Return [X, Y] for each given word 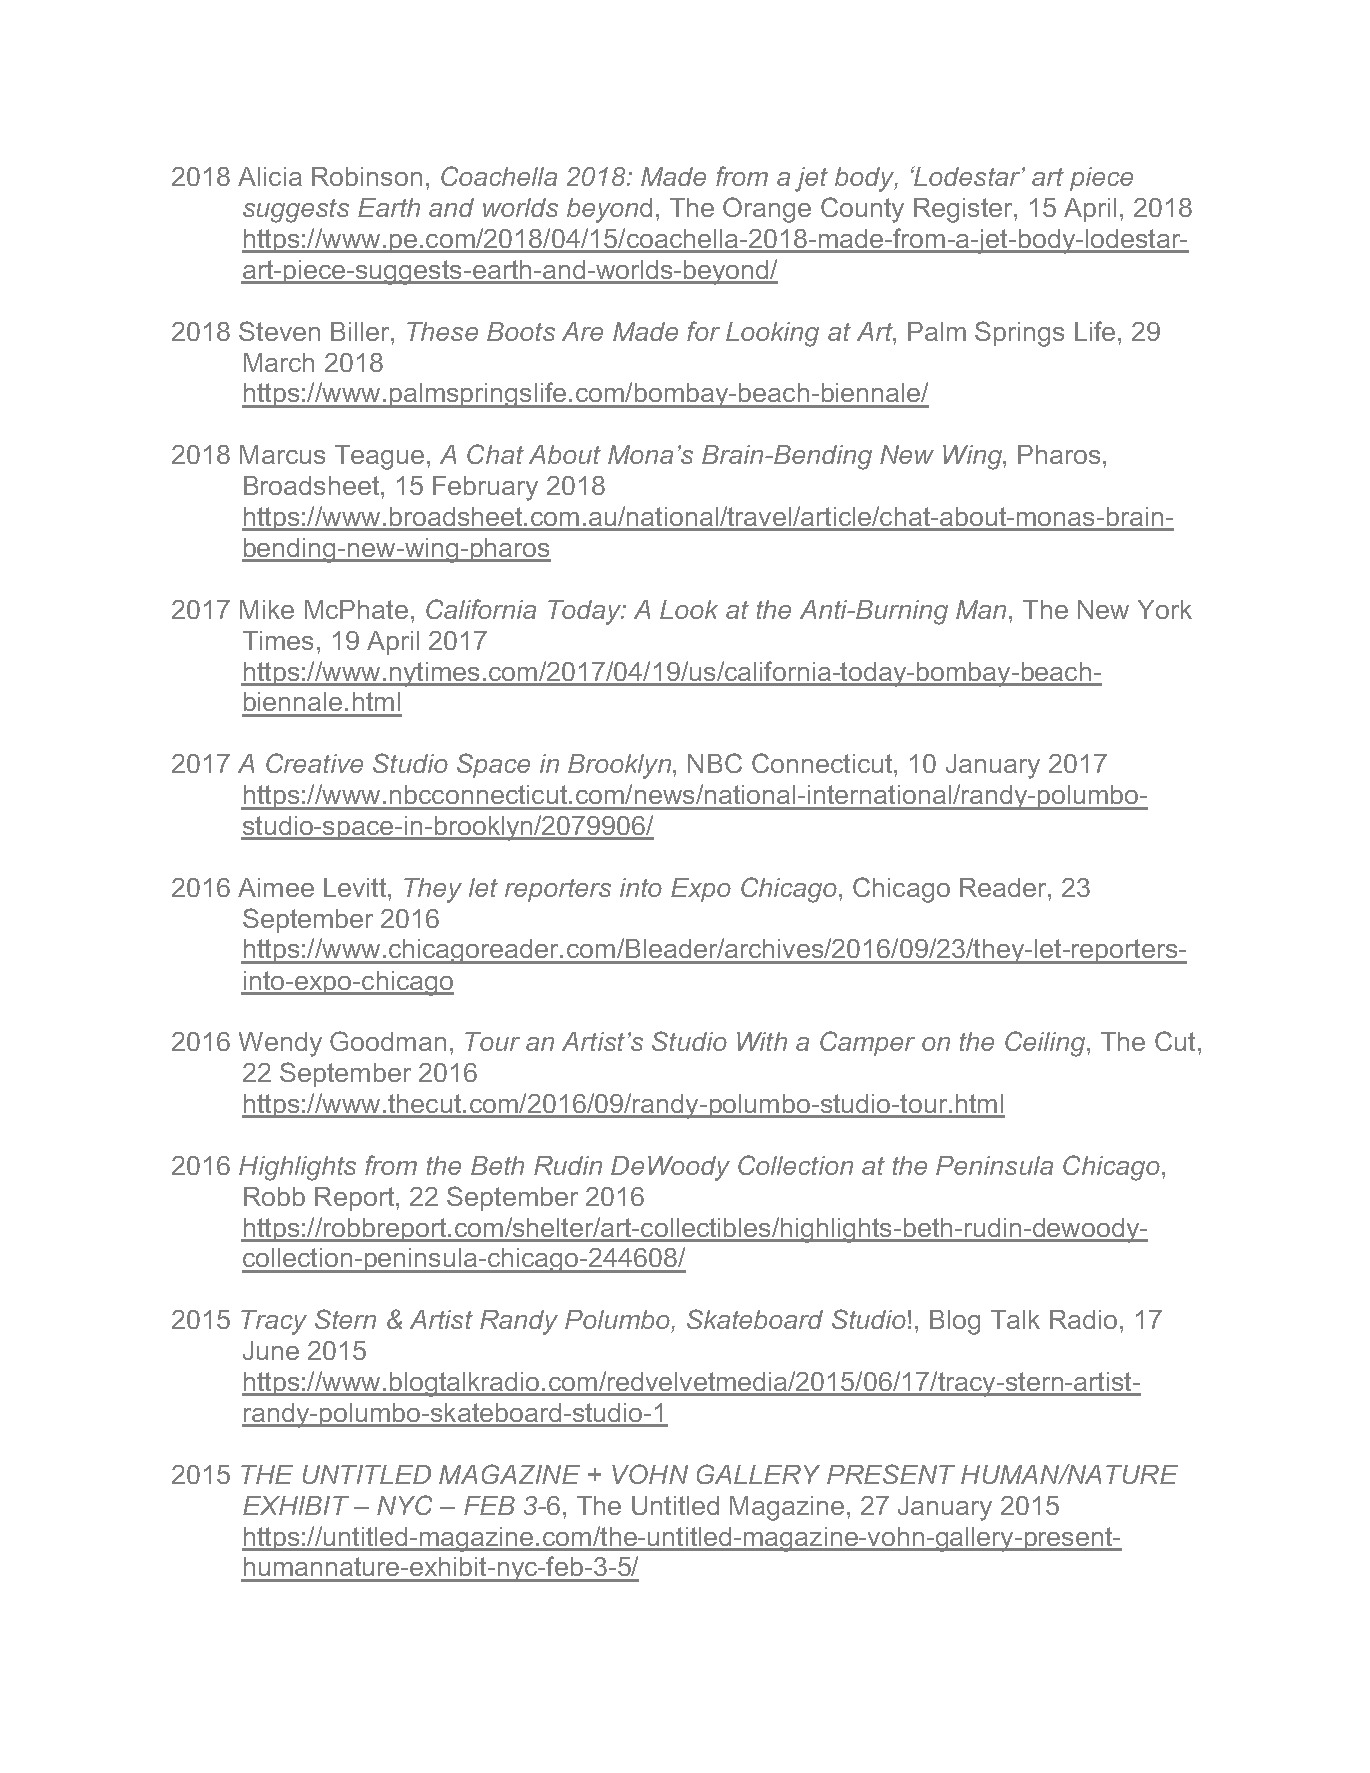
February [485, 488]
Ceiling [1046, 1044]
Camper [867, 1043]
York [1165, 609]
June [271, 1350]
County [862, 210]
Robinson [367, 176]
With [762, 1041]
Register [964, 210]
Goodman [388, 1041]
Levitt [356, 887]
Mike [267, 609]
